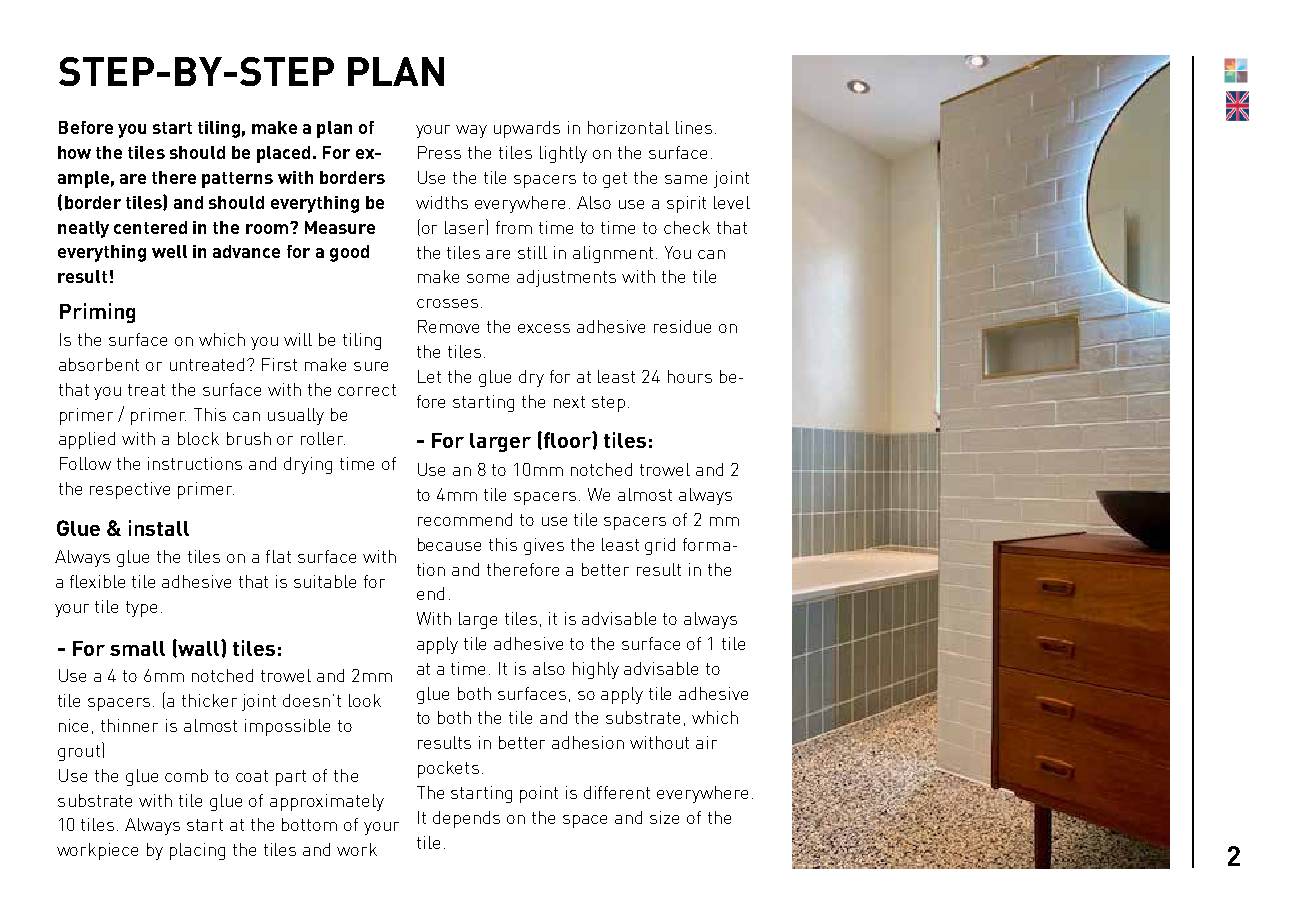 The image size is (1308, 924). What do you see at coordinates (682, 326) in the document?
I see `residue` at bounding box center [682, 326].
